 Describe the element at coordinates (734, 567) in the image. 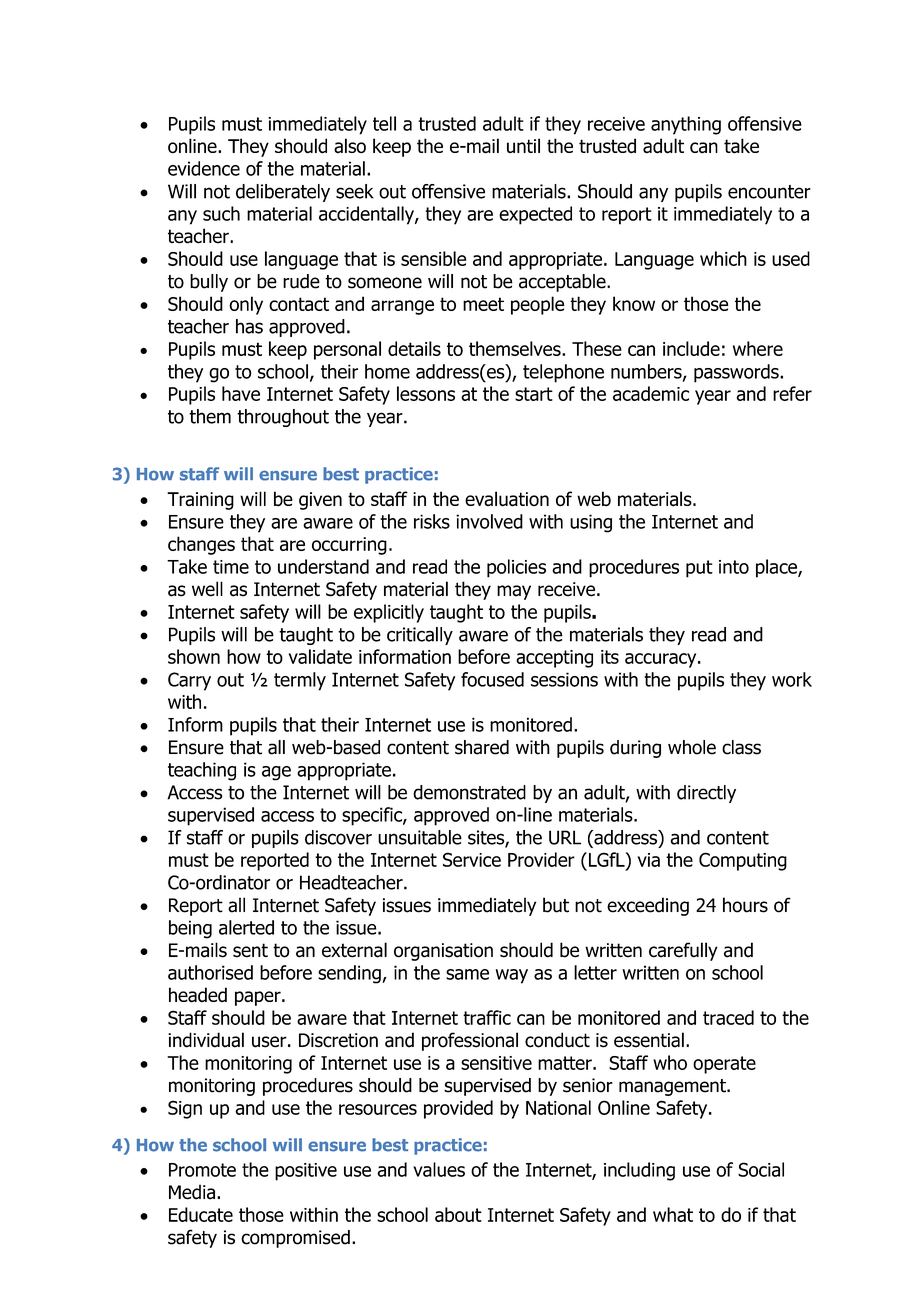

I see `into` at that location.
